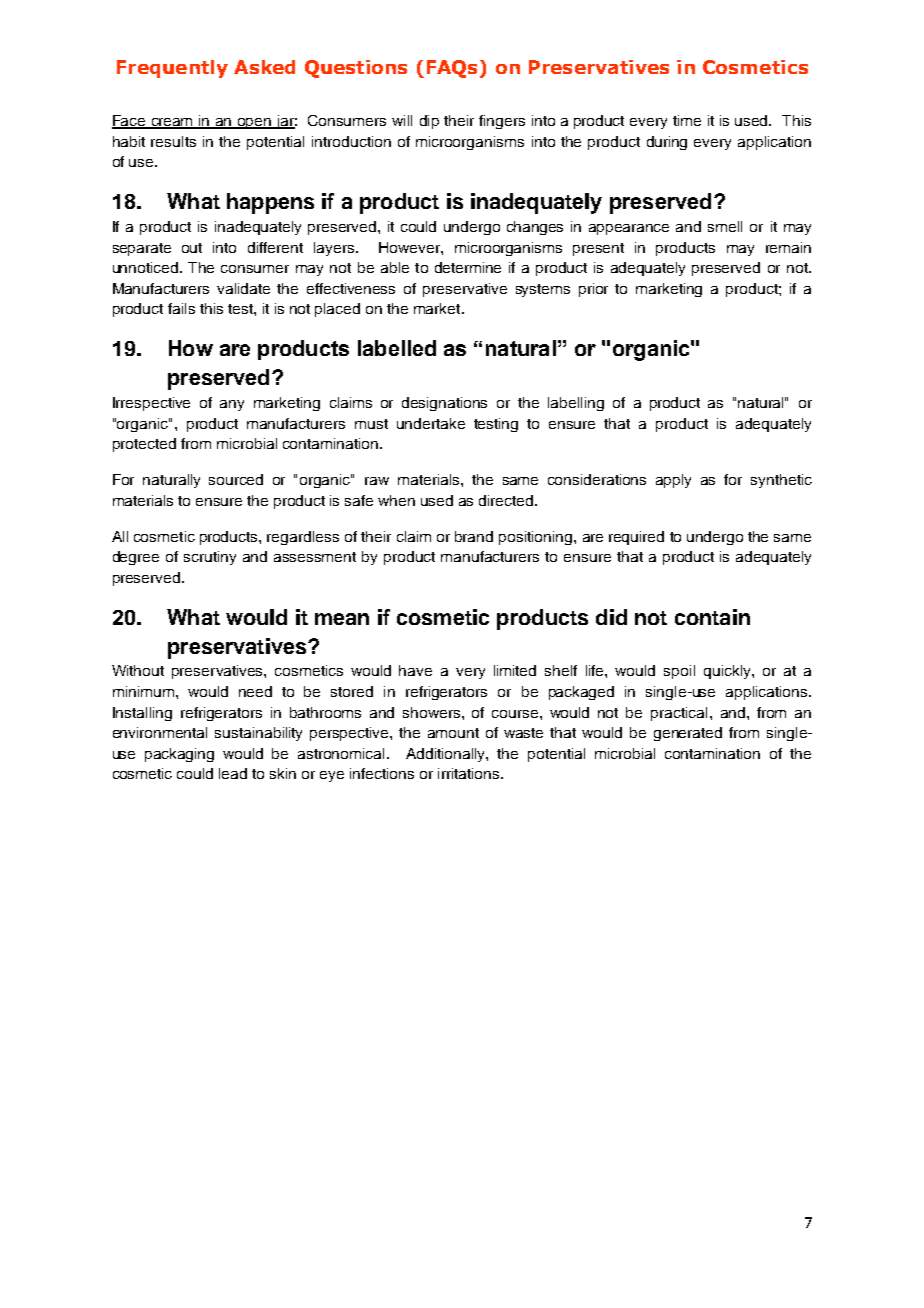  I want to click on generated, so click(688, 734).
